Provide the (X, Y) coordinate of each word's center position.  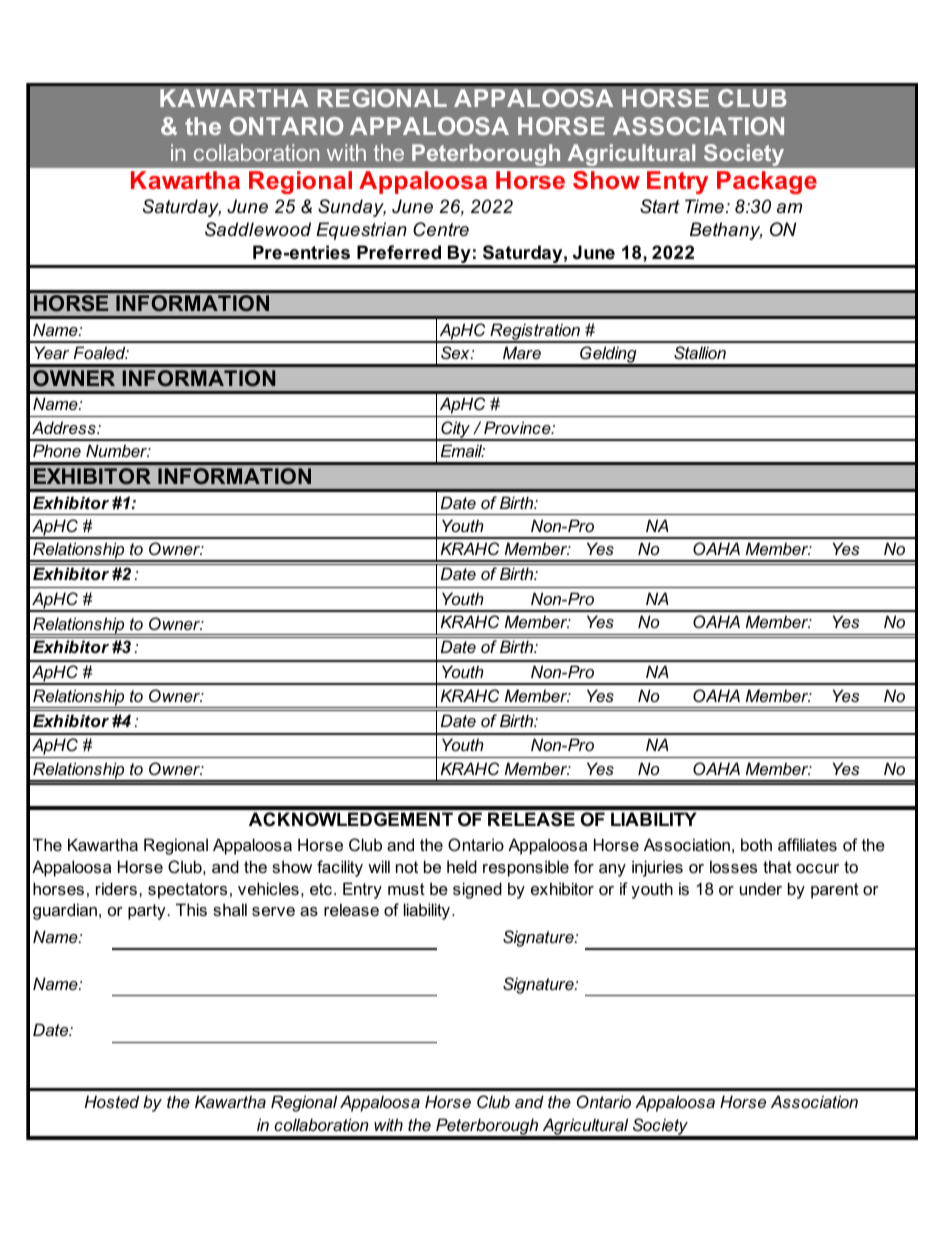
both (756, 844)
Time (704, 206)
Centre (441, 229)
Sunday (352, 208)
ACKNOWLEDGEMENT (351, 819)
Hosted (112, 1101)
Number (118, 450)
